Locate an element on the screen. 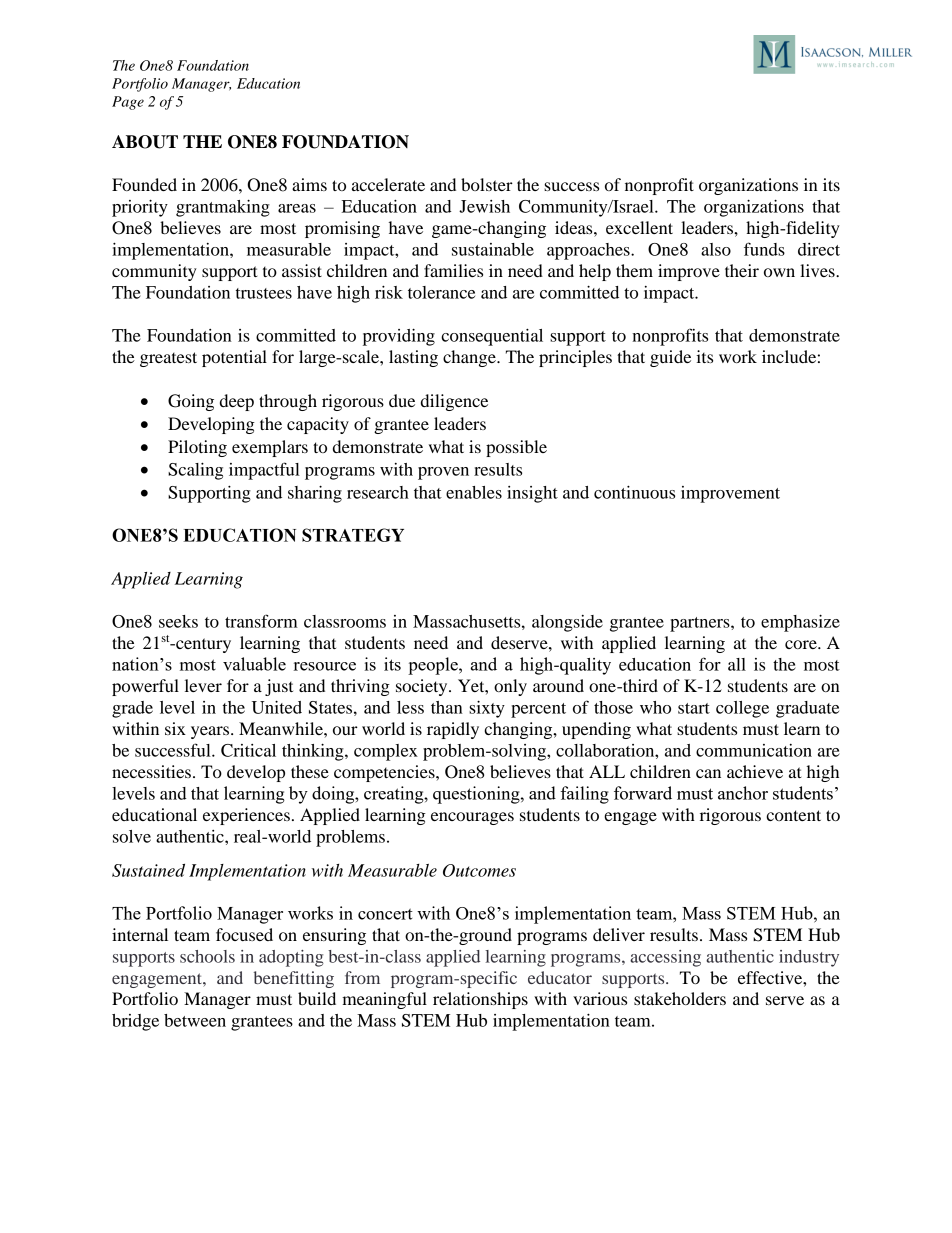 This screenshot has height=1233, width=952. seeks is located at coordinates (178, 621).
